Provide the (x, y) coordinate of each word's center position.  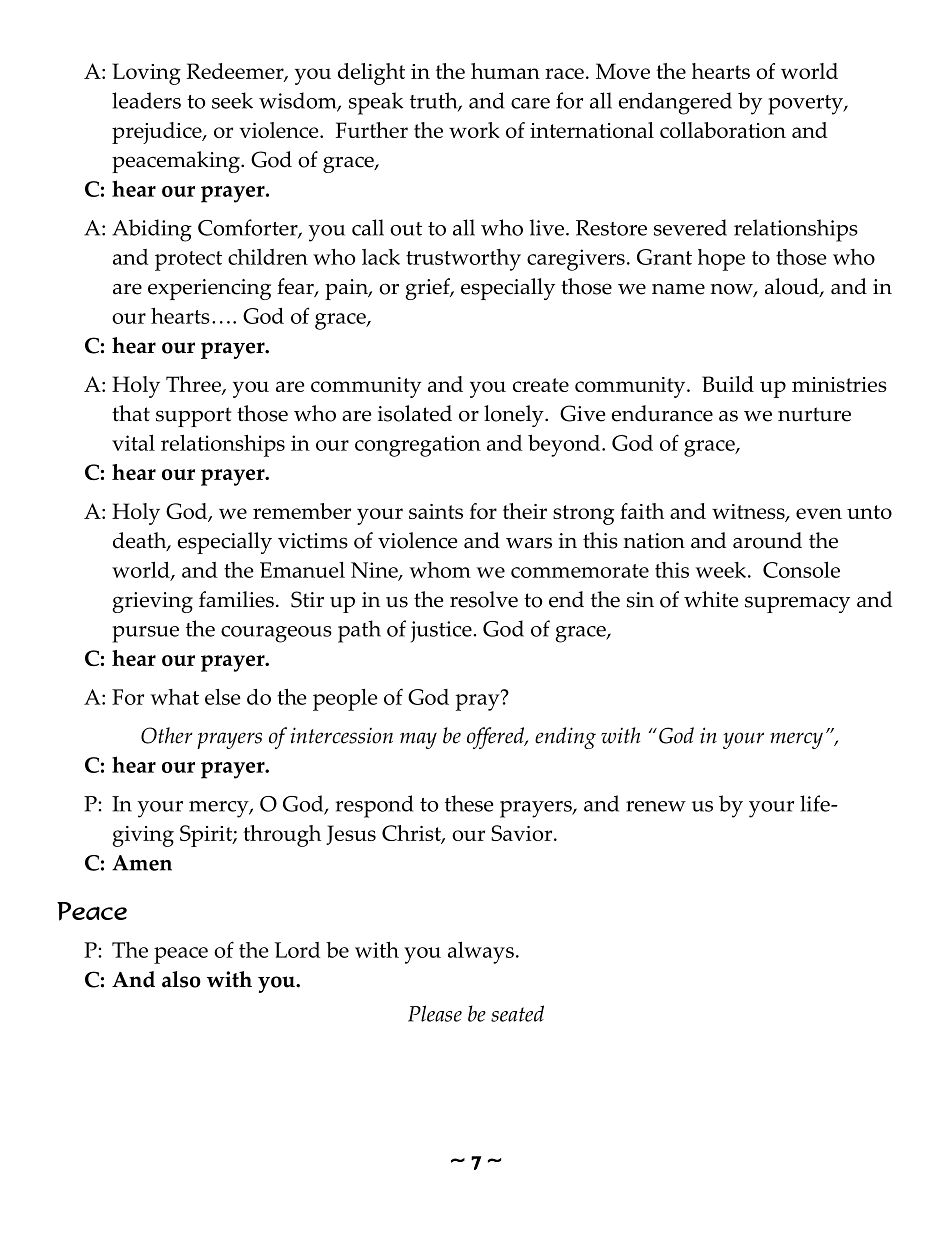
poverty (806, 105)
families (236, 599)
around (767, 540)
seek (232, 100)
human (505, 71)
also (181, 979)
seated (517, 1013)
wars (529, 543)
